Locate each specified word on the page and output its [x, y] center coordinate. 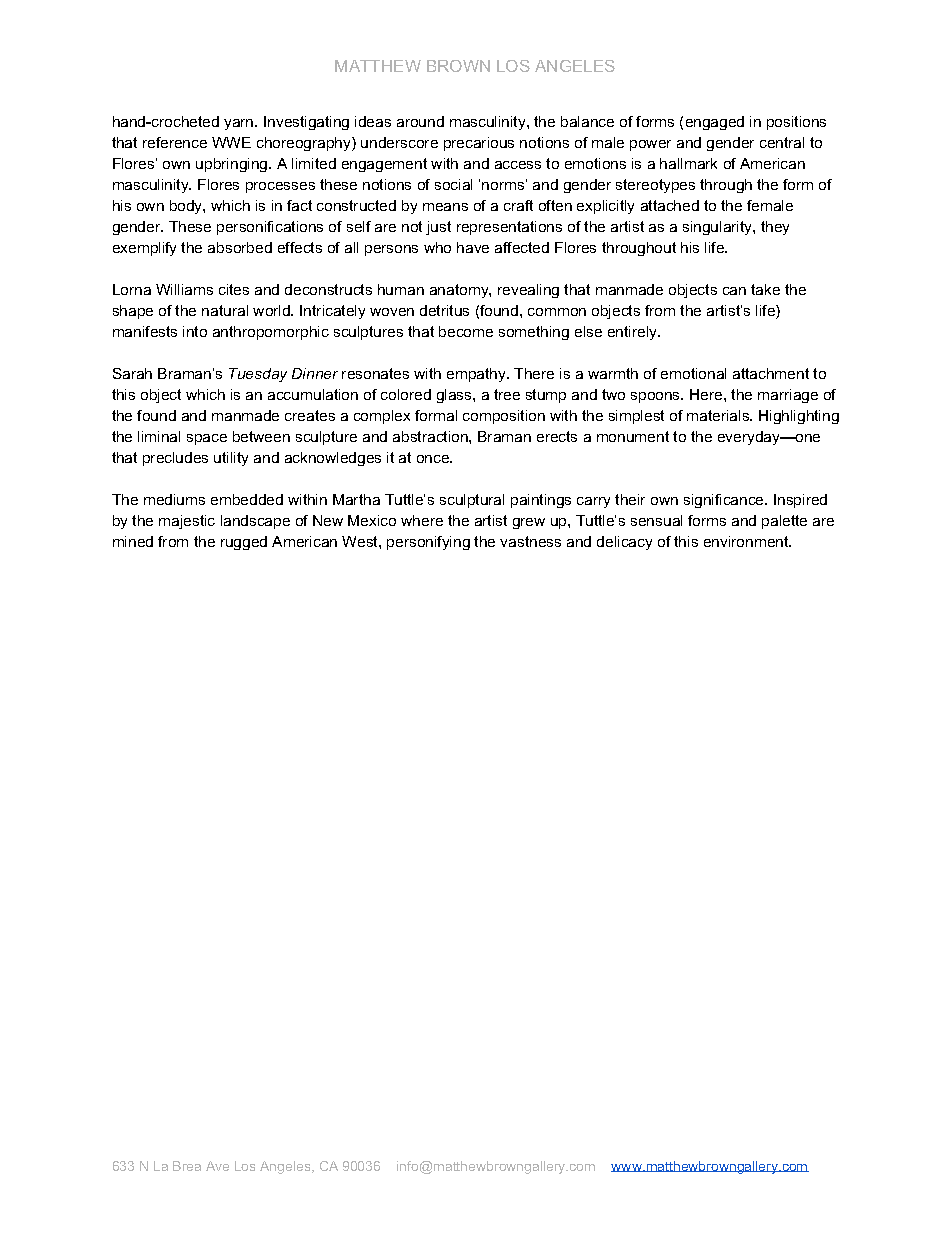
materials [719, 415]
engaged [715, 123]
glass [455, 396]
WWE [231, 142]
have [473, 247]
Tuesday [258, 375]
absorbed [240, 247]
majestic [187, 522]
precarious [479, 144]
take [765, 289]
